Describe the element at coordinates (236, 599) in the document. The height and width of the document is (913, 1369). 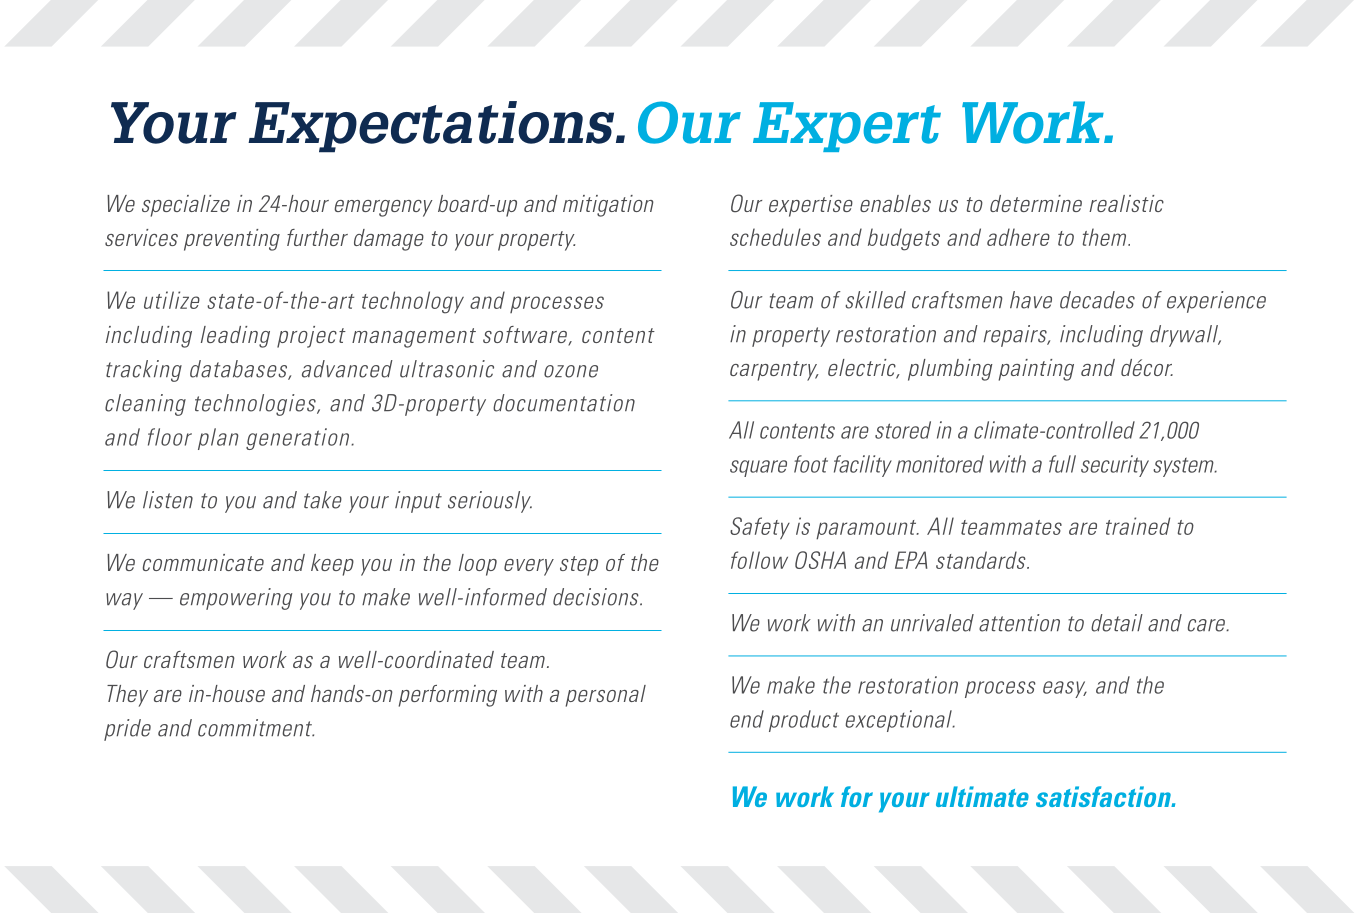
I see `empowering` at that location.
